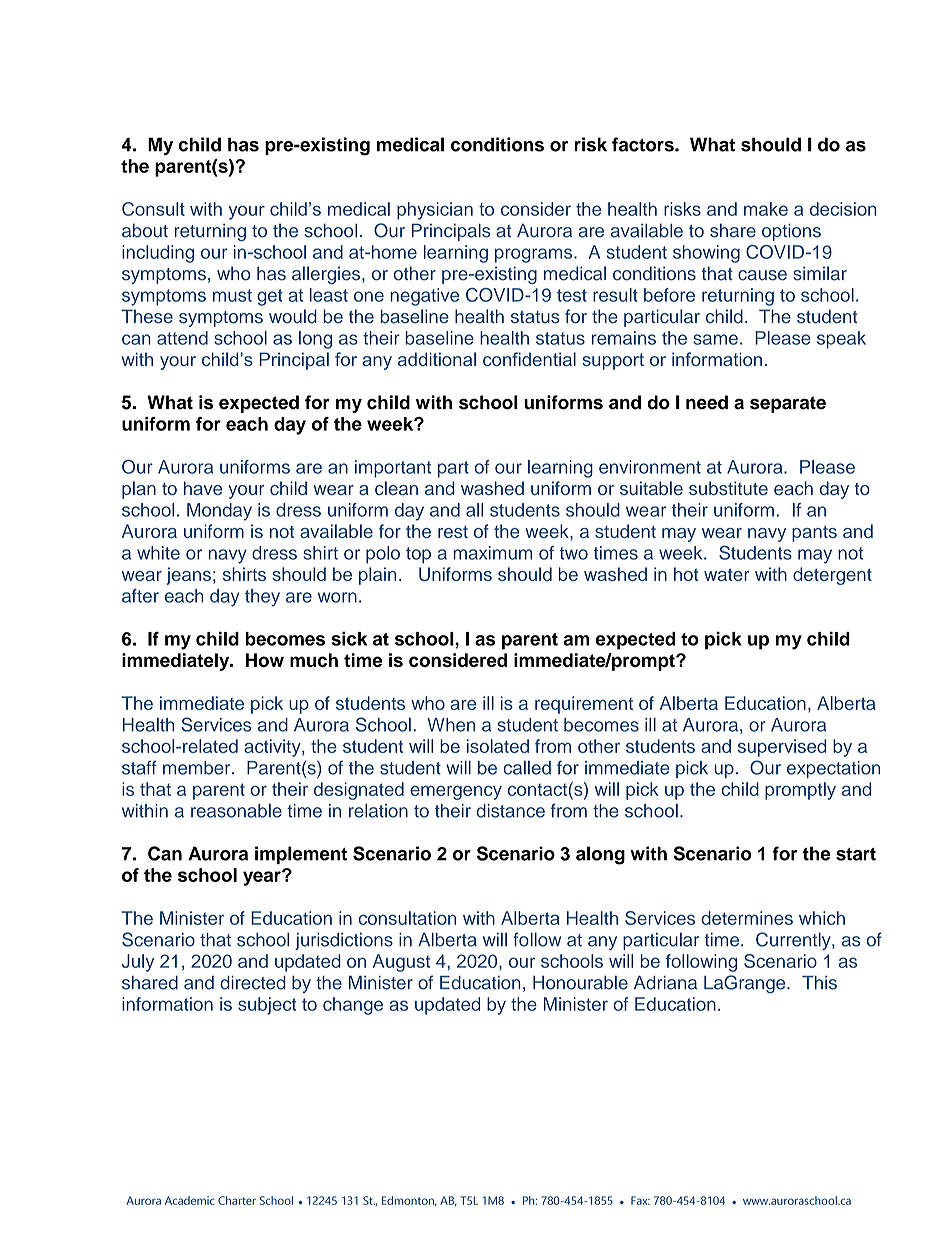 This screenshot has height=1233, width=952. What do you see at coordinates (189, 576) in the screenshot?
I see `jeans` at bounding box center [189, 576].
